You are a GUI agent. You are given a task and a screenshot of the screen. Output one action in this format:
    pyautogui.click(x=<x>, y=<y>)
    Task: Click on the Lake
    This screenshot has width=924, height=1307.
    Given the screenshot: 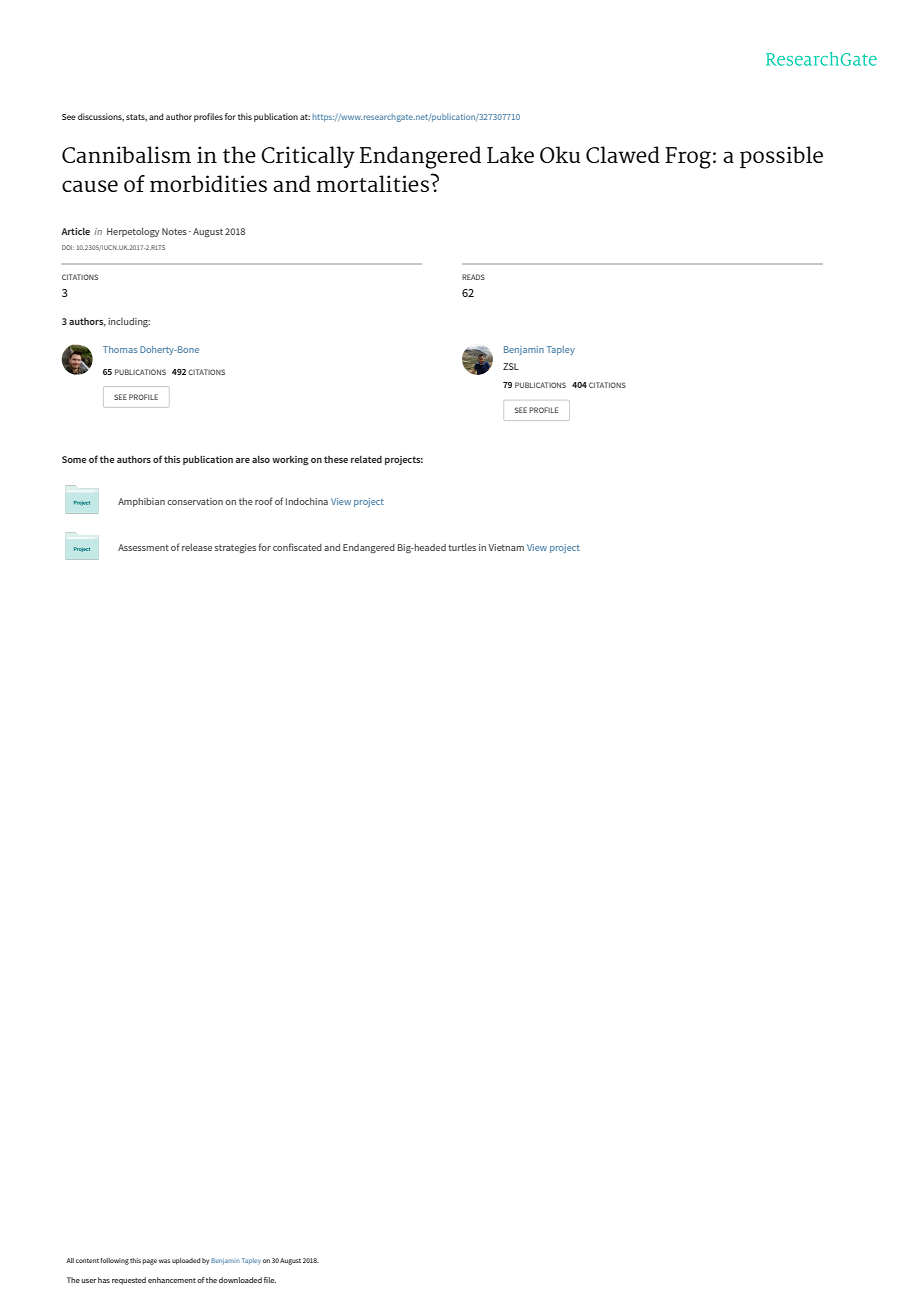 What is the action you would take?
    pyautogui.click(x=510, y=154)
